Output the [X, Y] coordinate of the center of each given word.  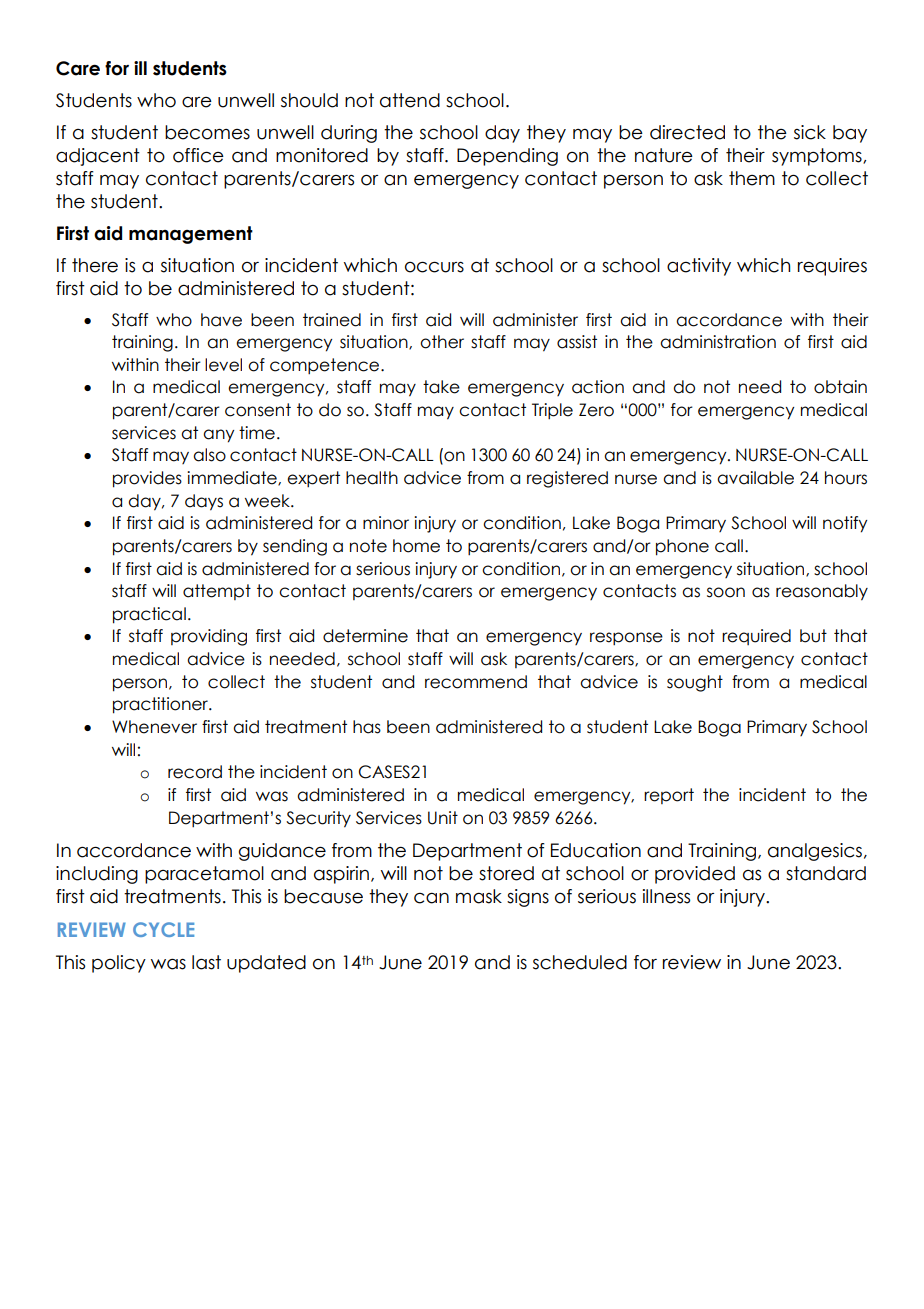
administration [718, 342]
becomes [207, 132]
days [204, 502]
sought [695, 683]
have [221, 320]
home [416, 546]
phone [682, 547]
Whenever [154, 727]
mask [479, 896]
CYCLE [163, 929]
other [442, 342]
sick [810, 132]
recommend [476, 682]
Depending [507, 157]
